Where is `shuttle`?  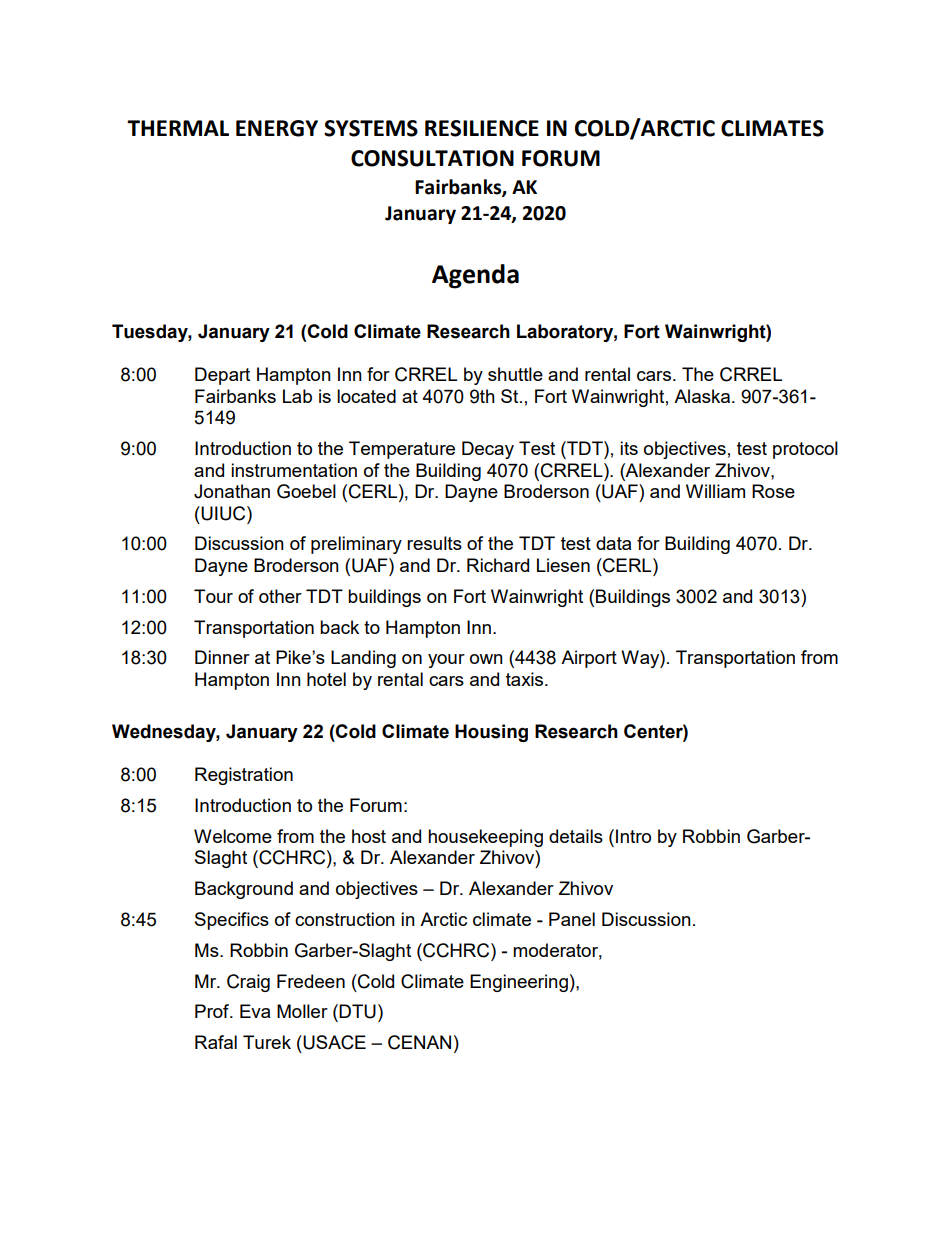 shuttle is located at coordinates (515, 374).
